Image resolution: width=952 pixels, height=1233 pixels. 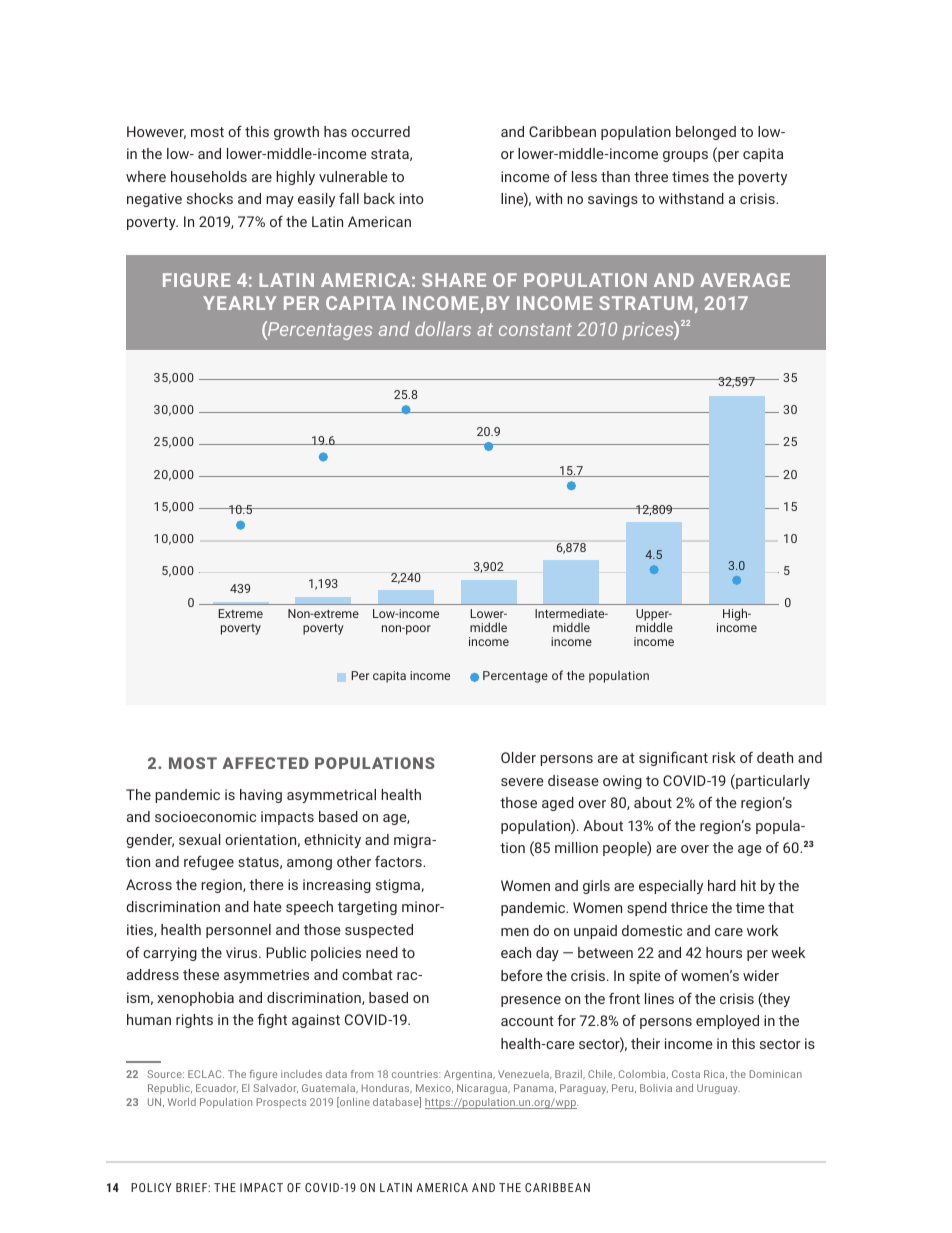 What do you see at coordinates (685, 156) in the screenshot?
I see `groups` at bounding box center [685, 156].
